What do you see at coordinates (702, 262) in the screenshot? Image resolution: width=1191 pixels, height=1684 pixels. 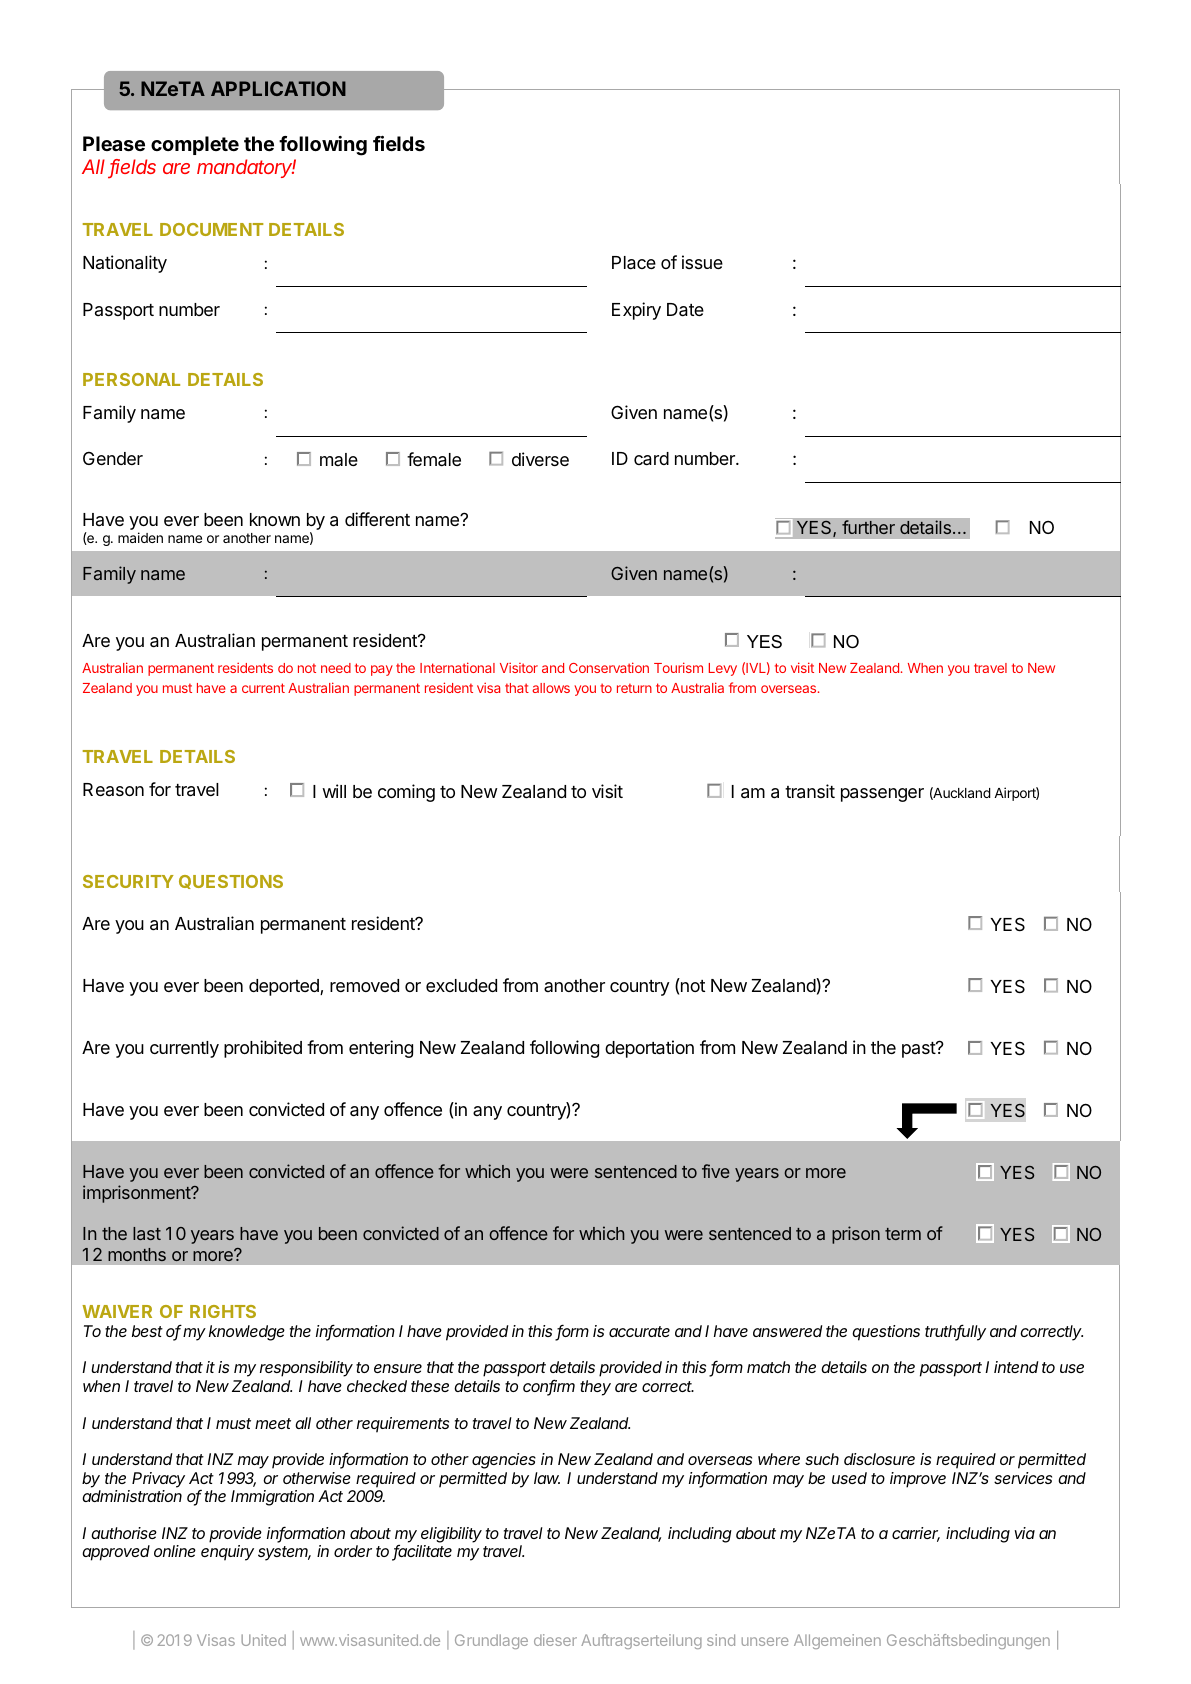 I see `issue` at bounding box center [702, 262].
